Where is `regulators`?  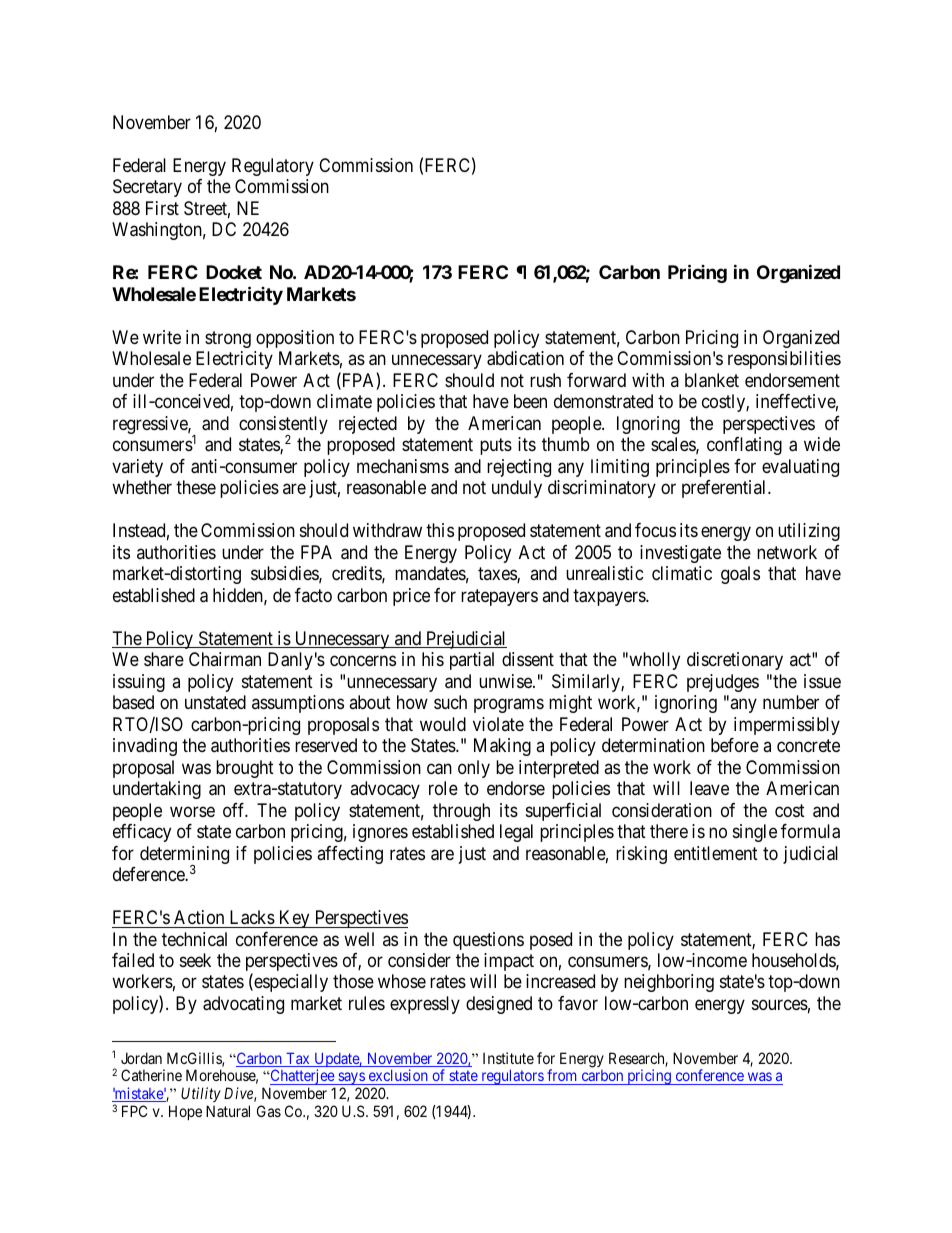 regulators is located at coordinates (512, 1077).
